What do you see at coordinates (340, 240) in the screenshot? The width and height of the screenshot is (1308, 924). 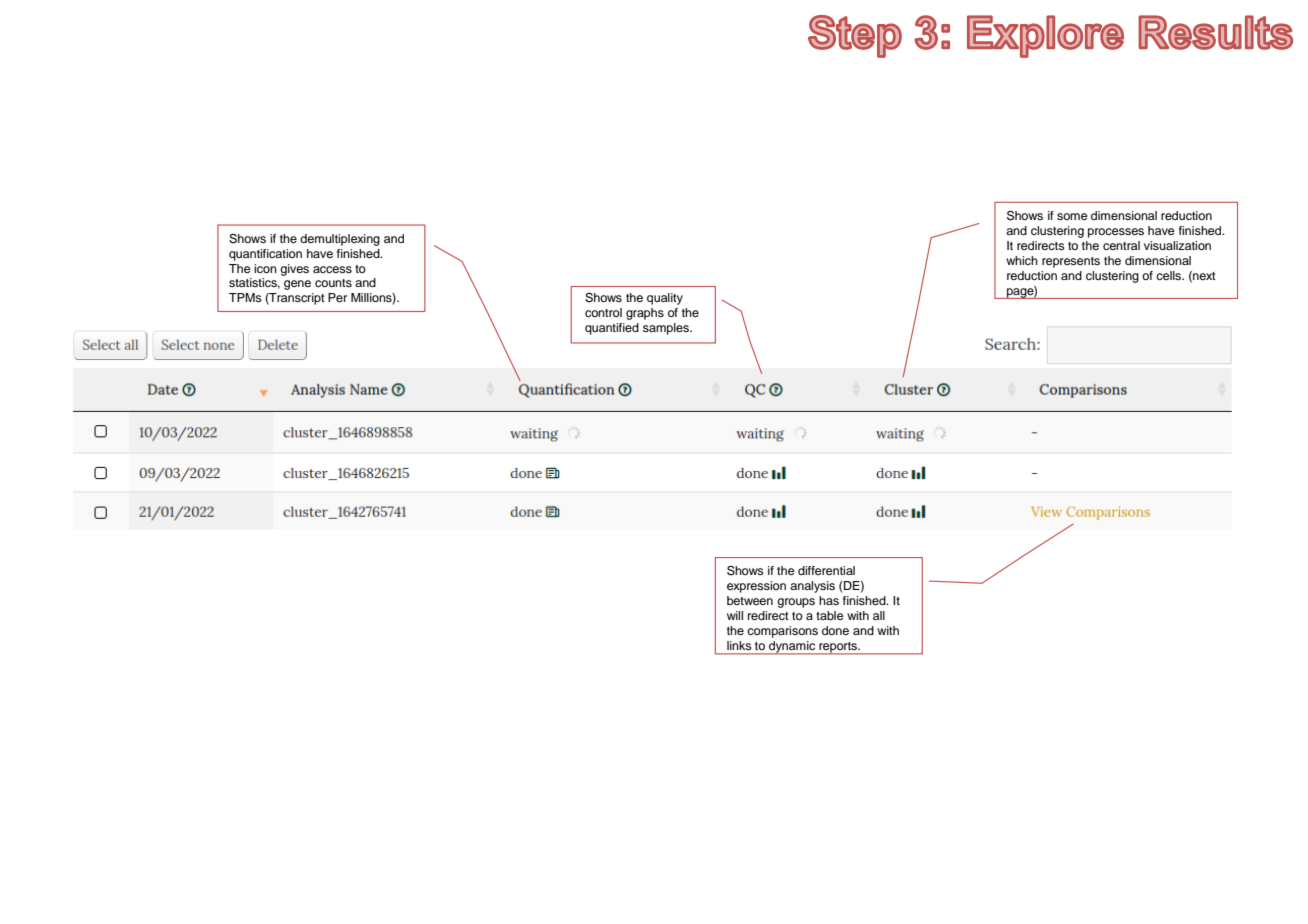 I see `demultiplexing` at bounding box center [340, 240].
